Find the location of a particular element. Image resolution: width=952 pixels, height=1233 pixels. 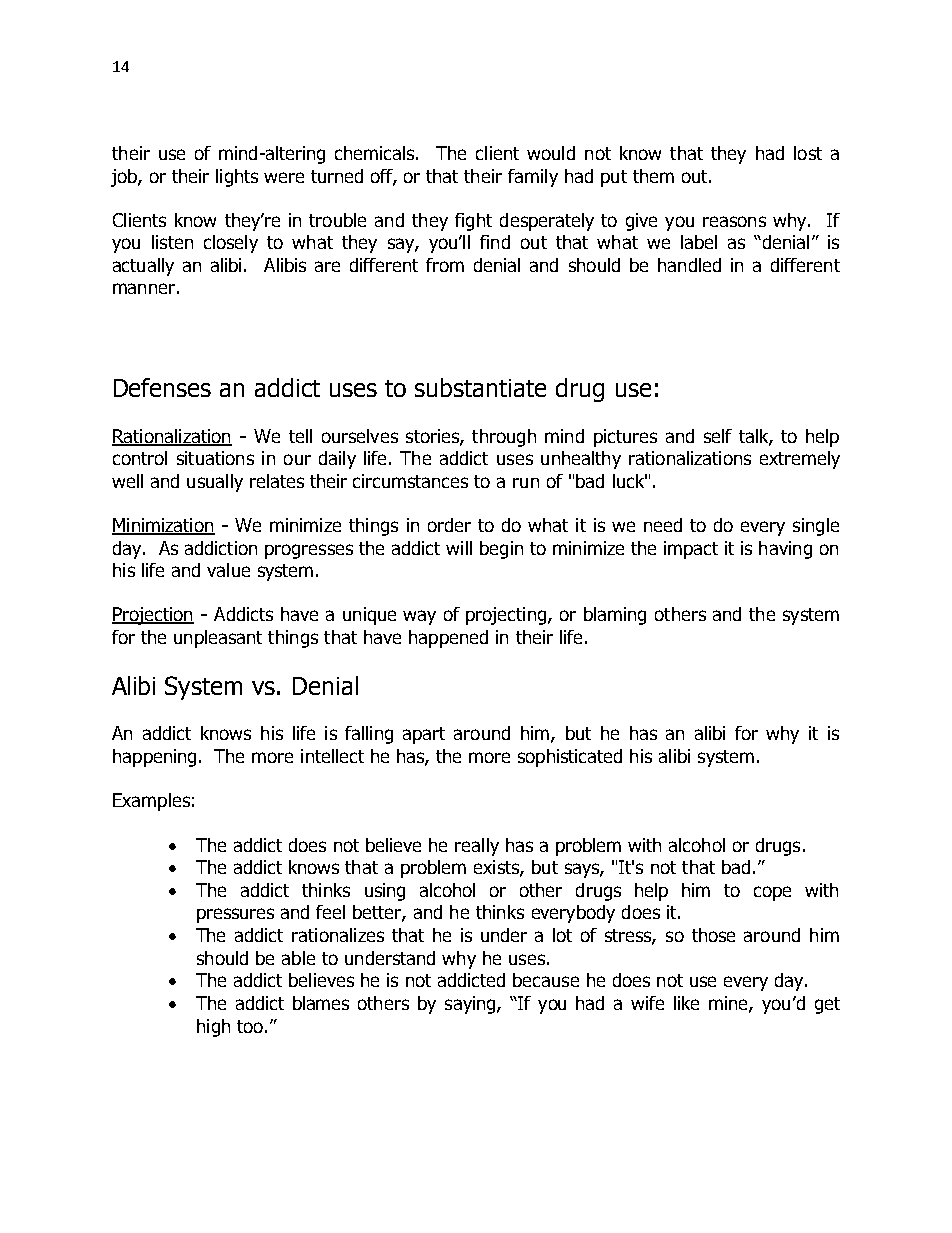

projecting is located at coordinates (507, 616).
